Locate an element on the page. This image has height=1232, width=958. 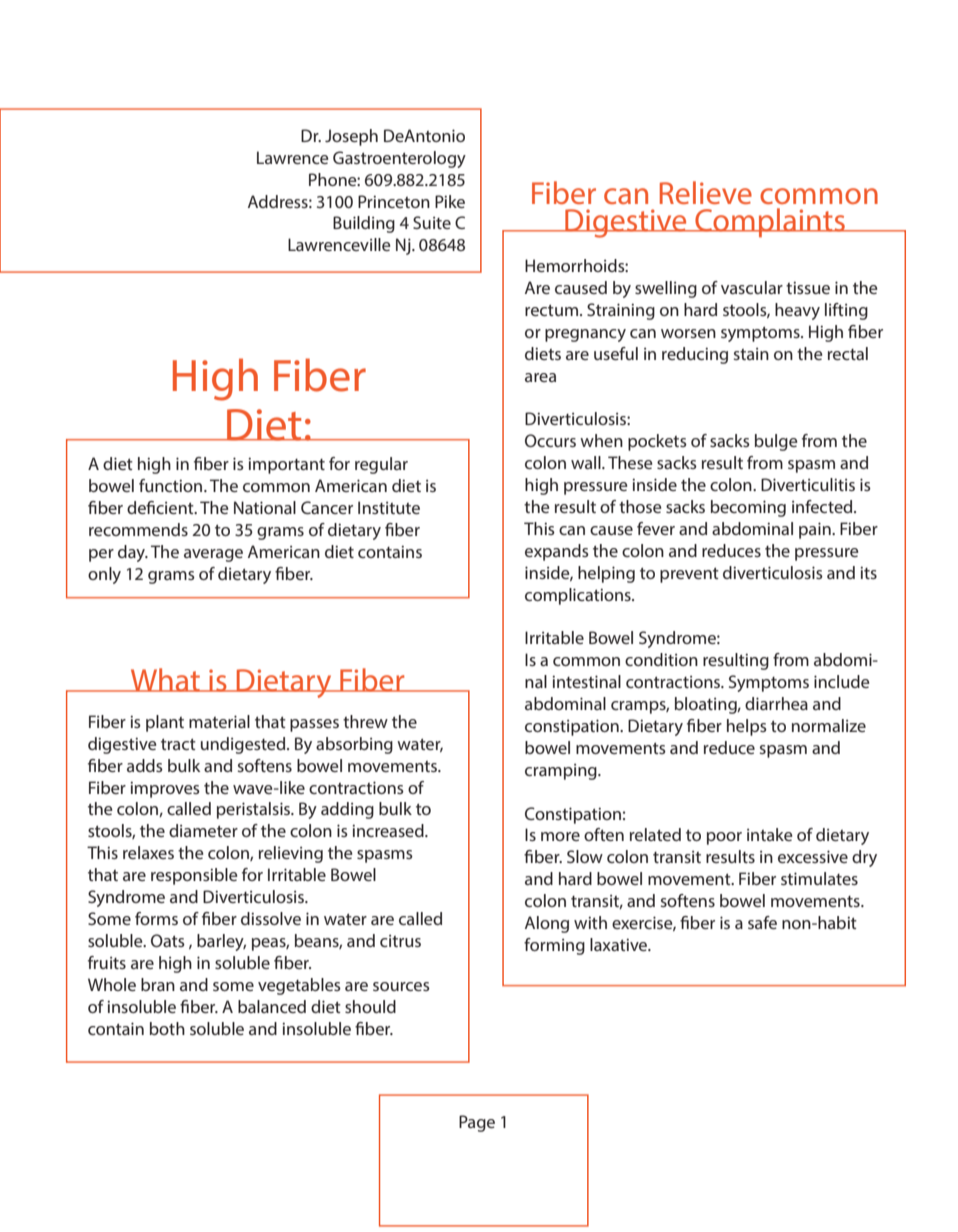
excessive is located at coordinates (813, 856).
